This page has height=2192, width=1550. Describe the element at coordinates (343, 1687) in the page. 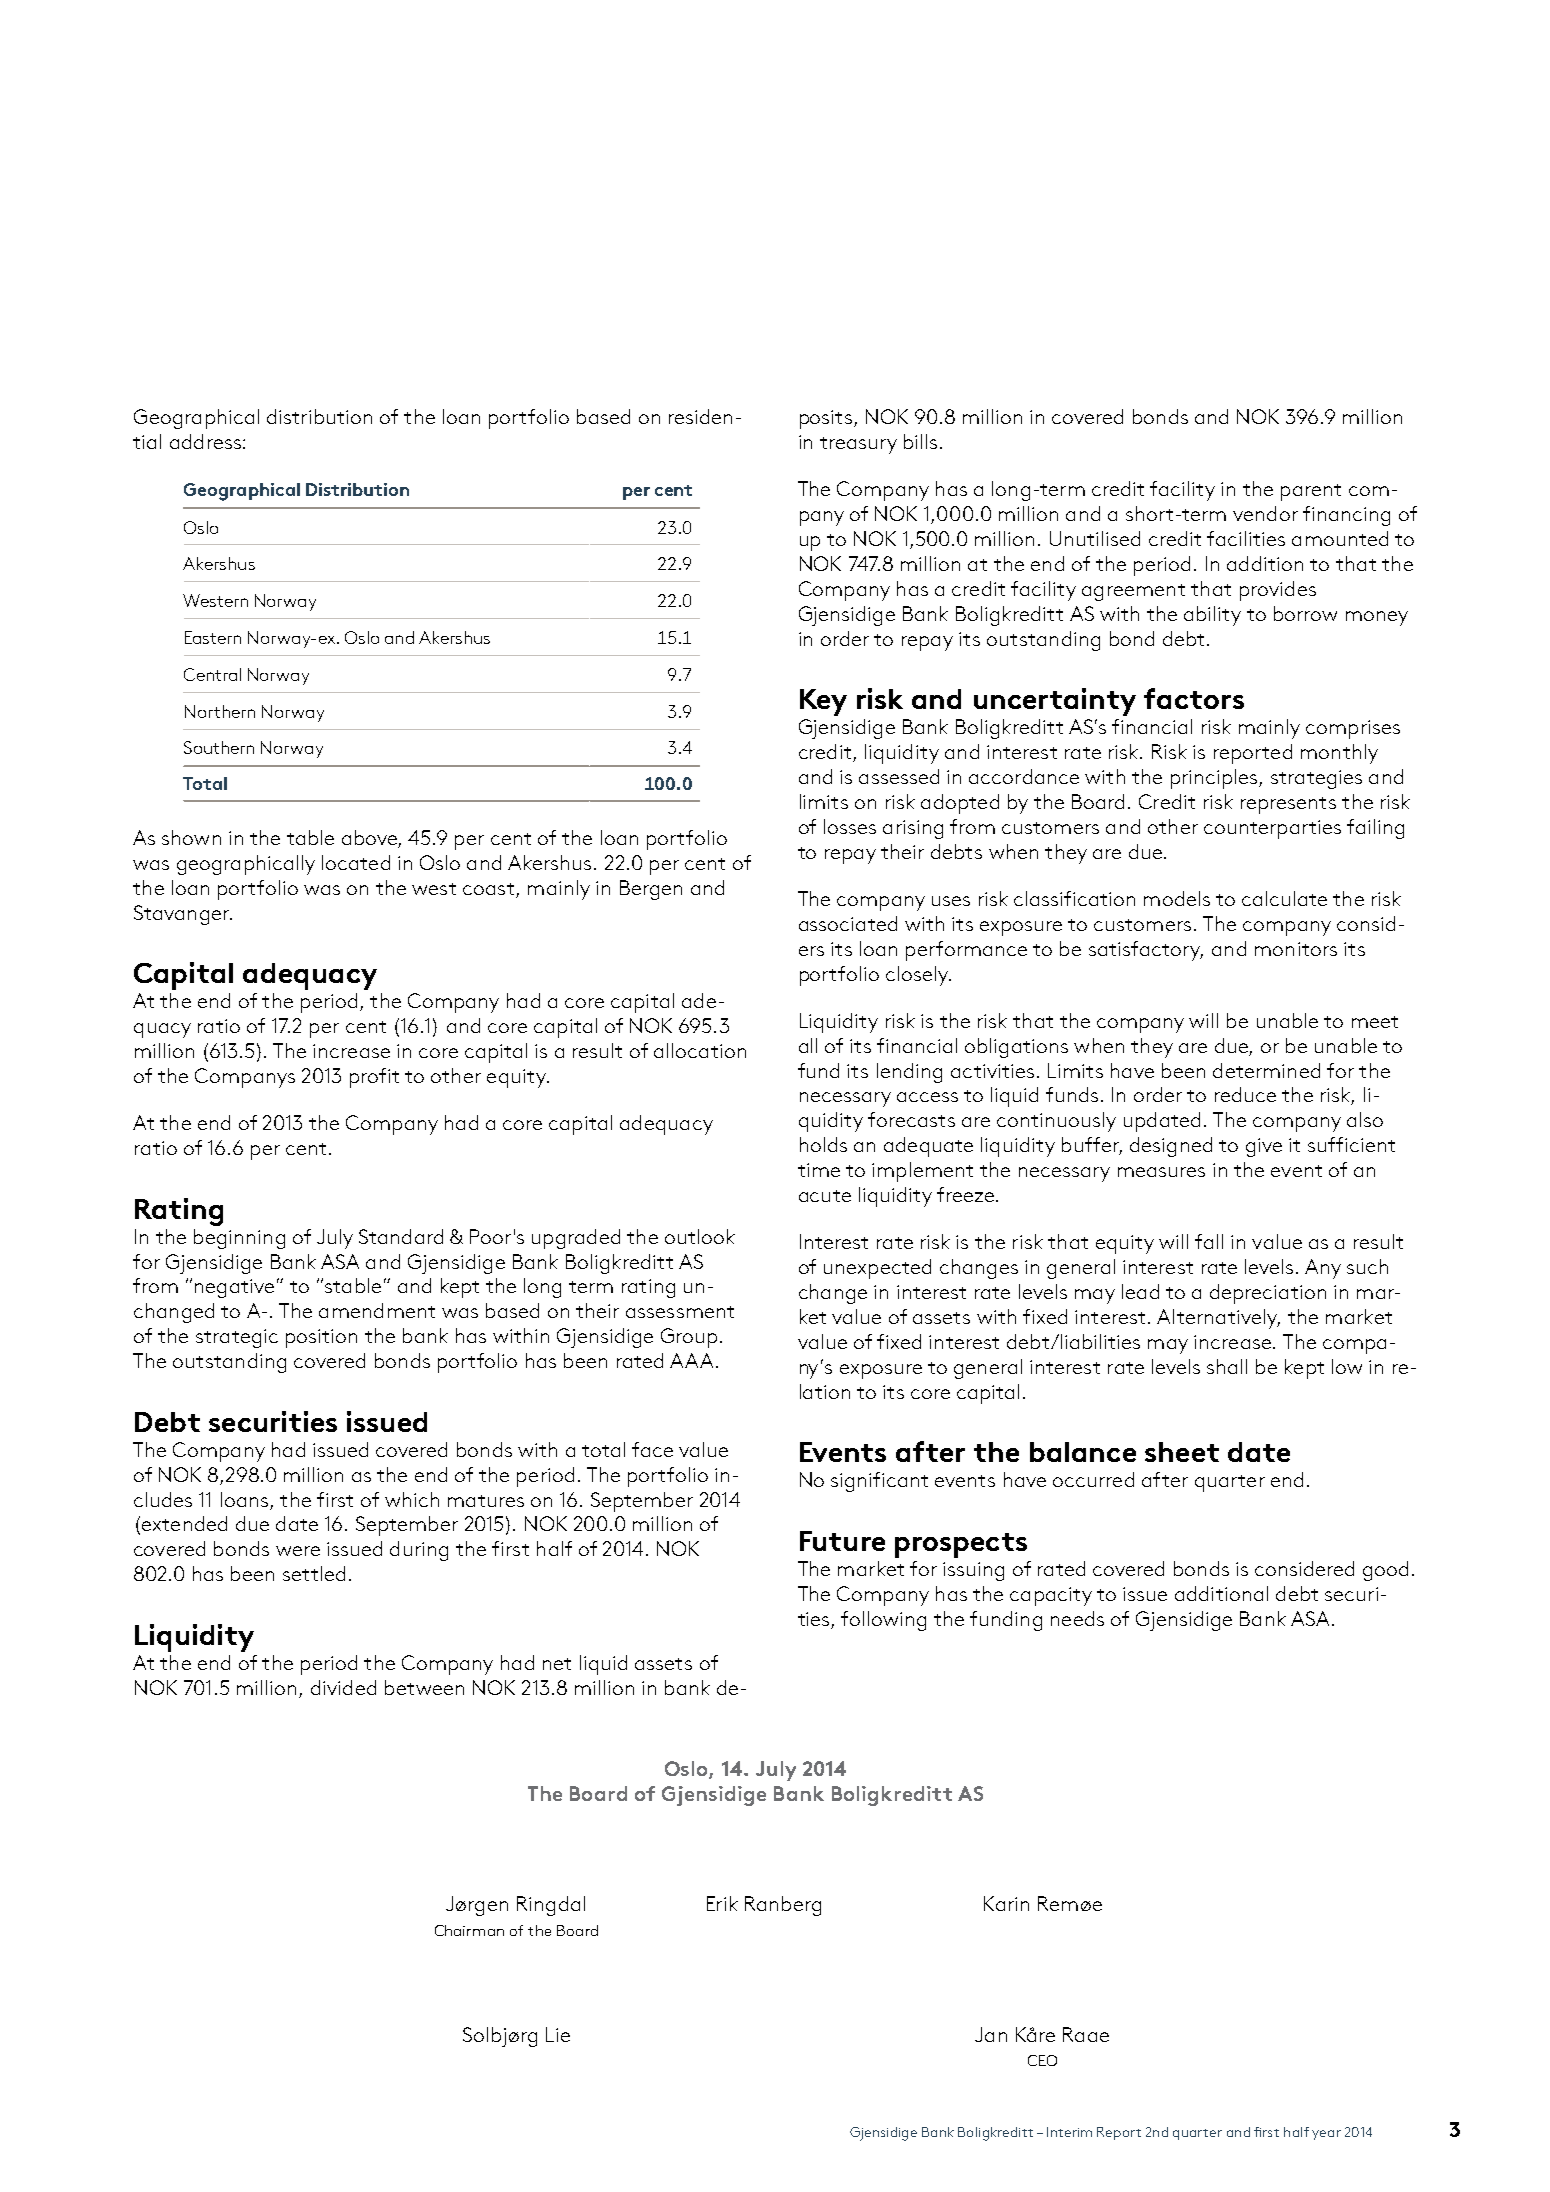

I see `divided` at that location.
